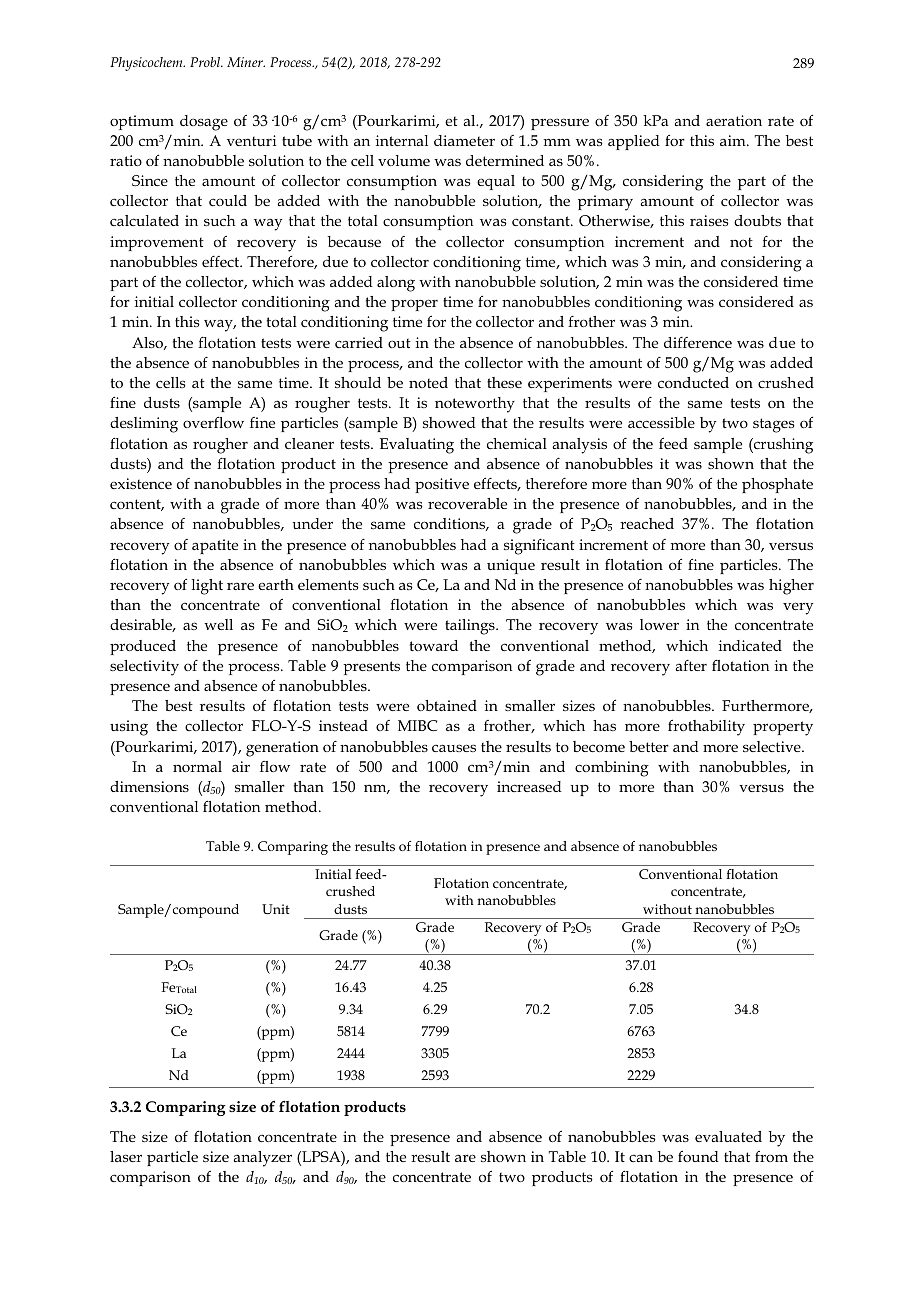  What do you see at coordinates (396, 284) in the screenshot?
I see `along` at bounding box center [396, 284].
